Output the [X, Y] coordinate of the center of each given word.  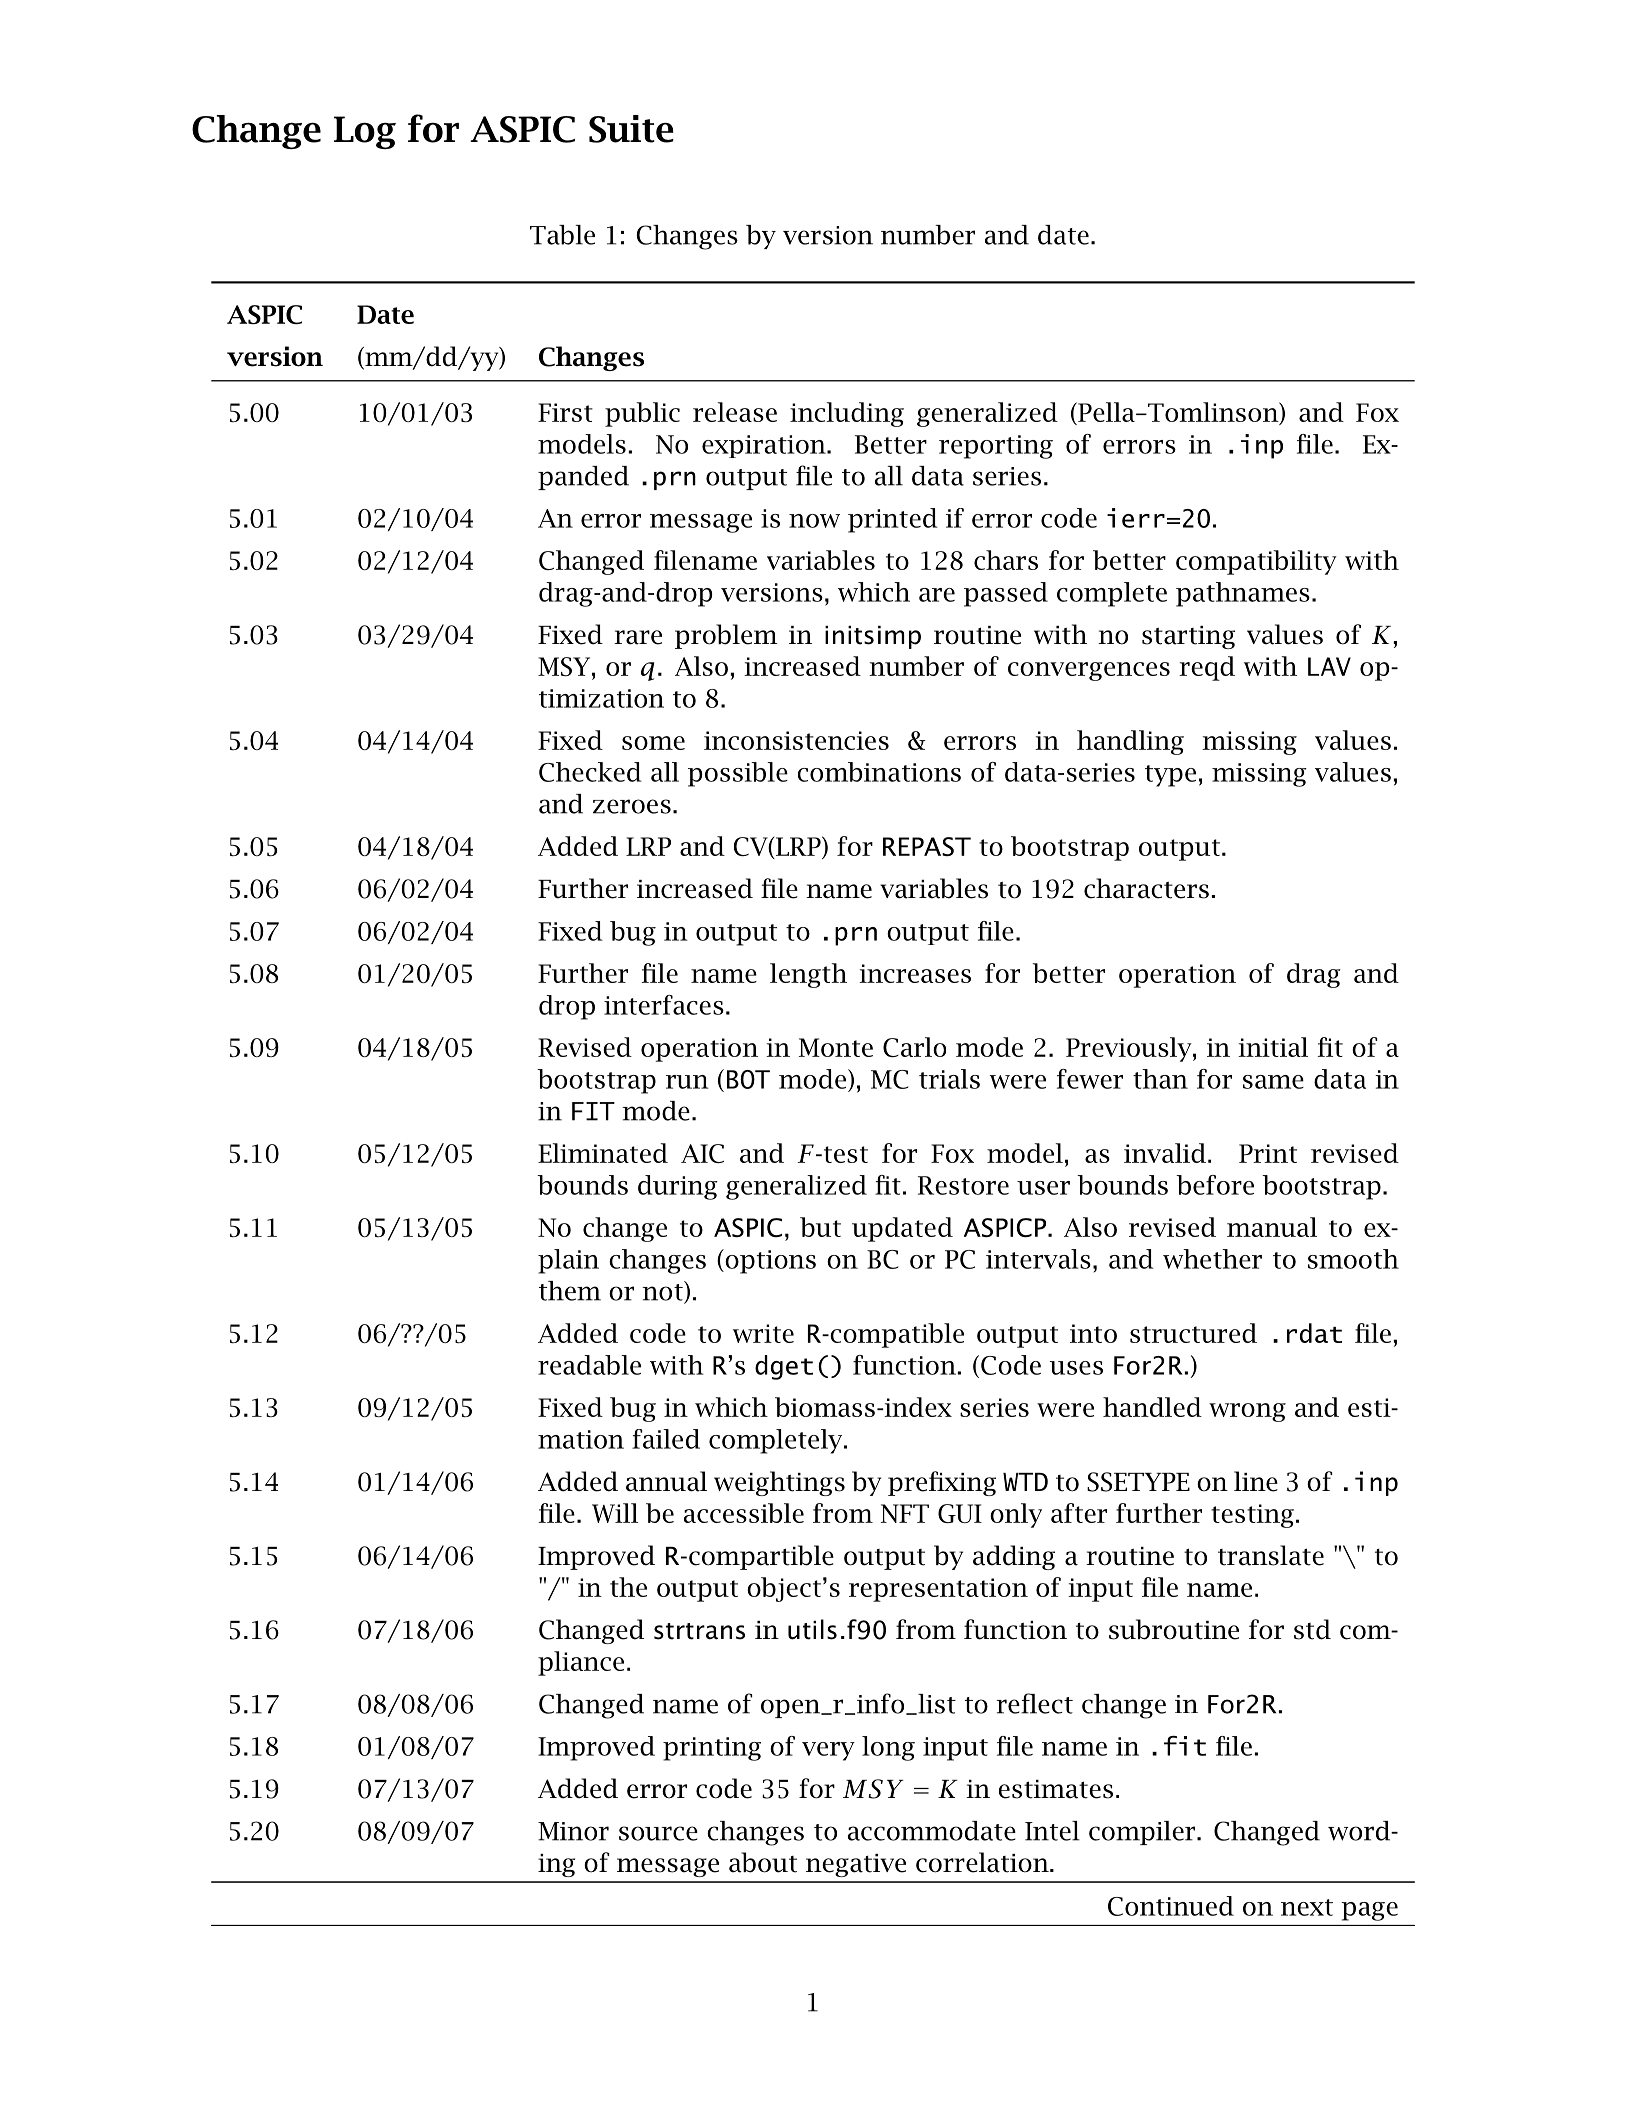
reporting [996, 447]
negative [856, 1865]
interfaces [664, 1005]
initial [1273, 1047]
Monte [836, 1047]
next [1307, 1907]
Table [562, 235]
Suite [631, 129]
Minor [573, 1831]
